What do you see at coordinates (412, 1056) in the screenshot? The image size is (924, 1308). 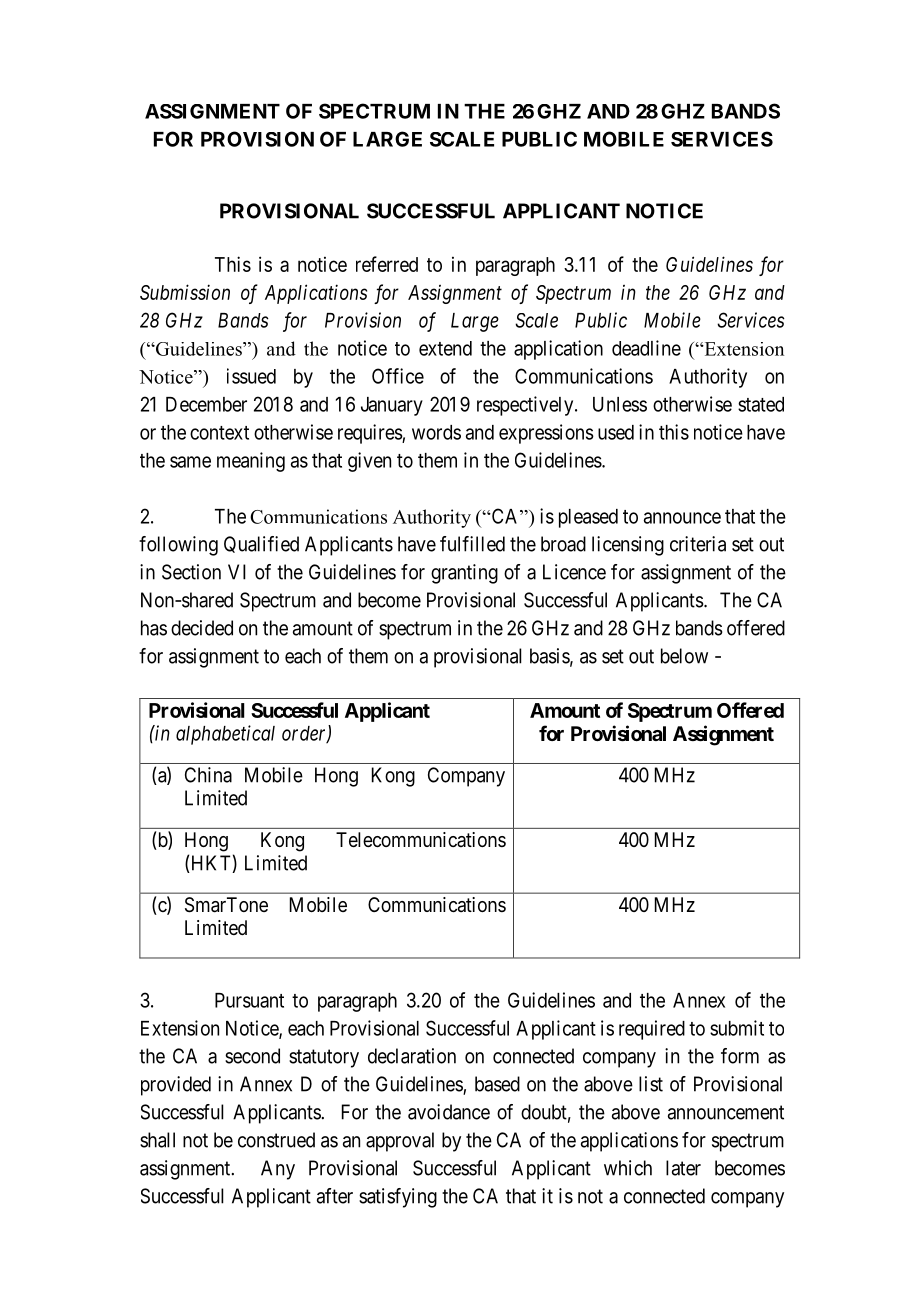 I see `declaration` at bounding box center [412, 1056].
